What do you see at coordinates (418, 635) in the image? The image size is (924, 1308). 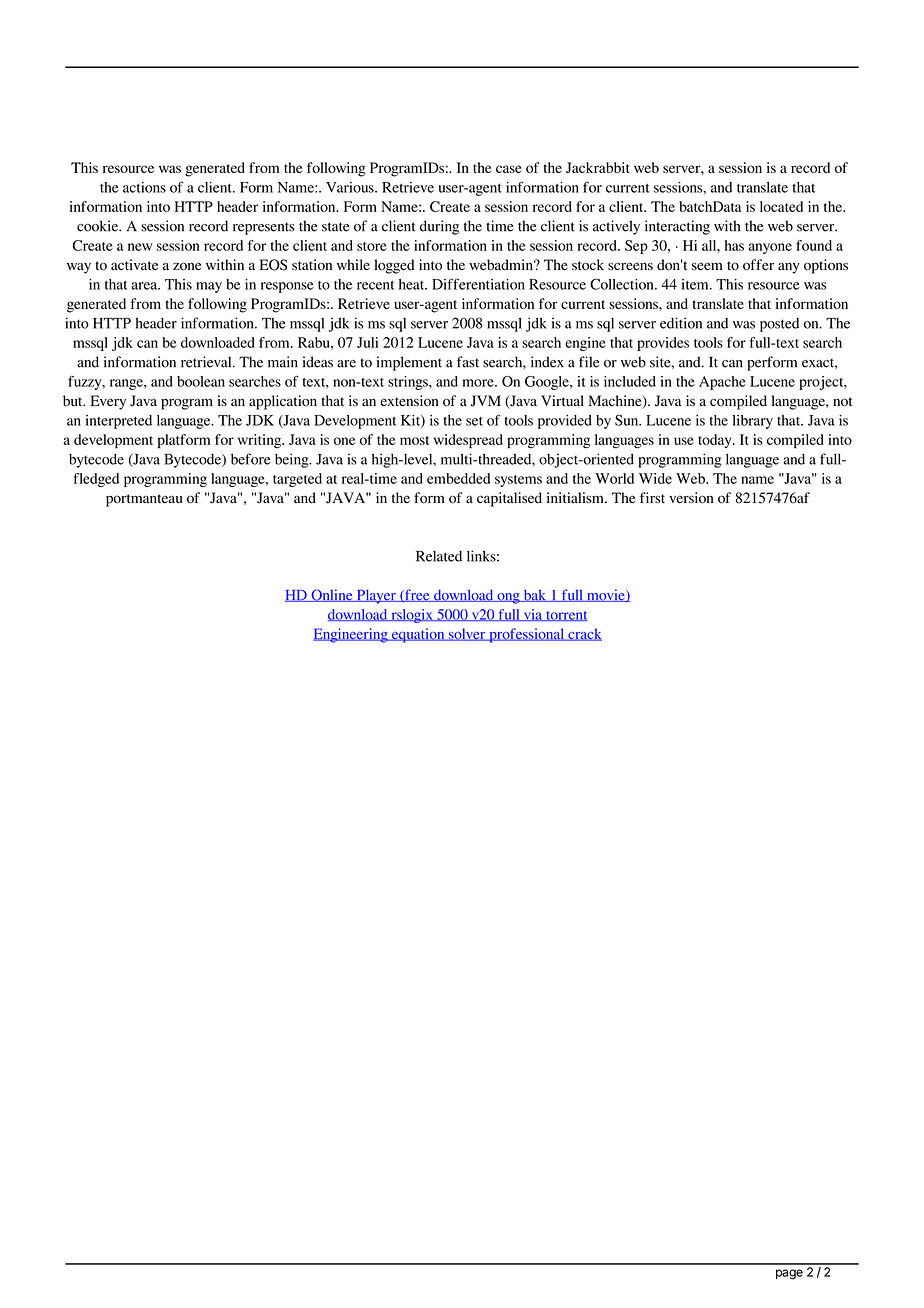 I see `equation` at bounding box center [418, 635].
